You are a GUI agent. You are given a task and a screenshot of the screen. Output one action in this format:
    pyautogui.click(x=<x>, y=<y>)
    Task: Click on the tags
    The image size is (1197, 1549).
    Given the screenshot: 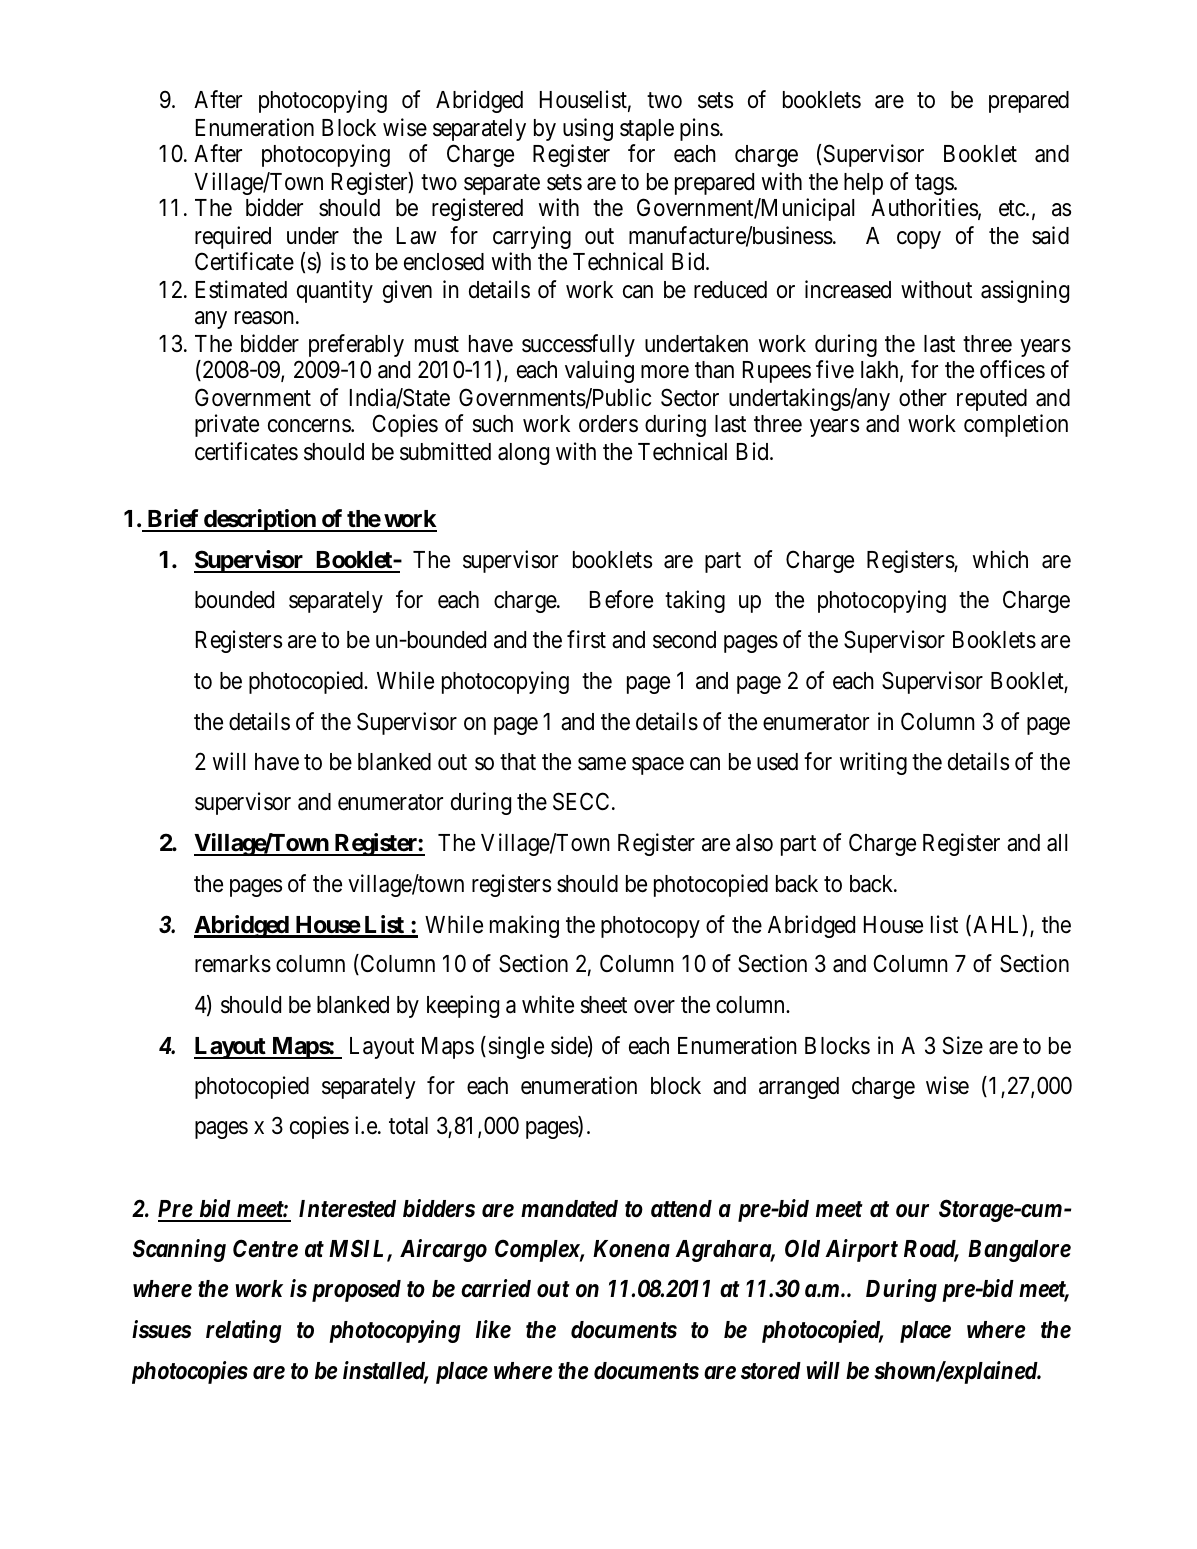 What is the action you would take?
    pyautogui.click(x=935, y=184)
